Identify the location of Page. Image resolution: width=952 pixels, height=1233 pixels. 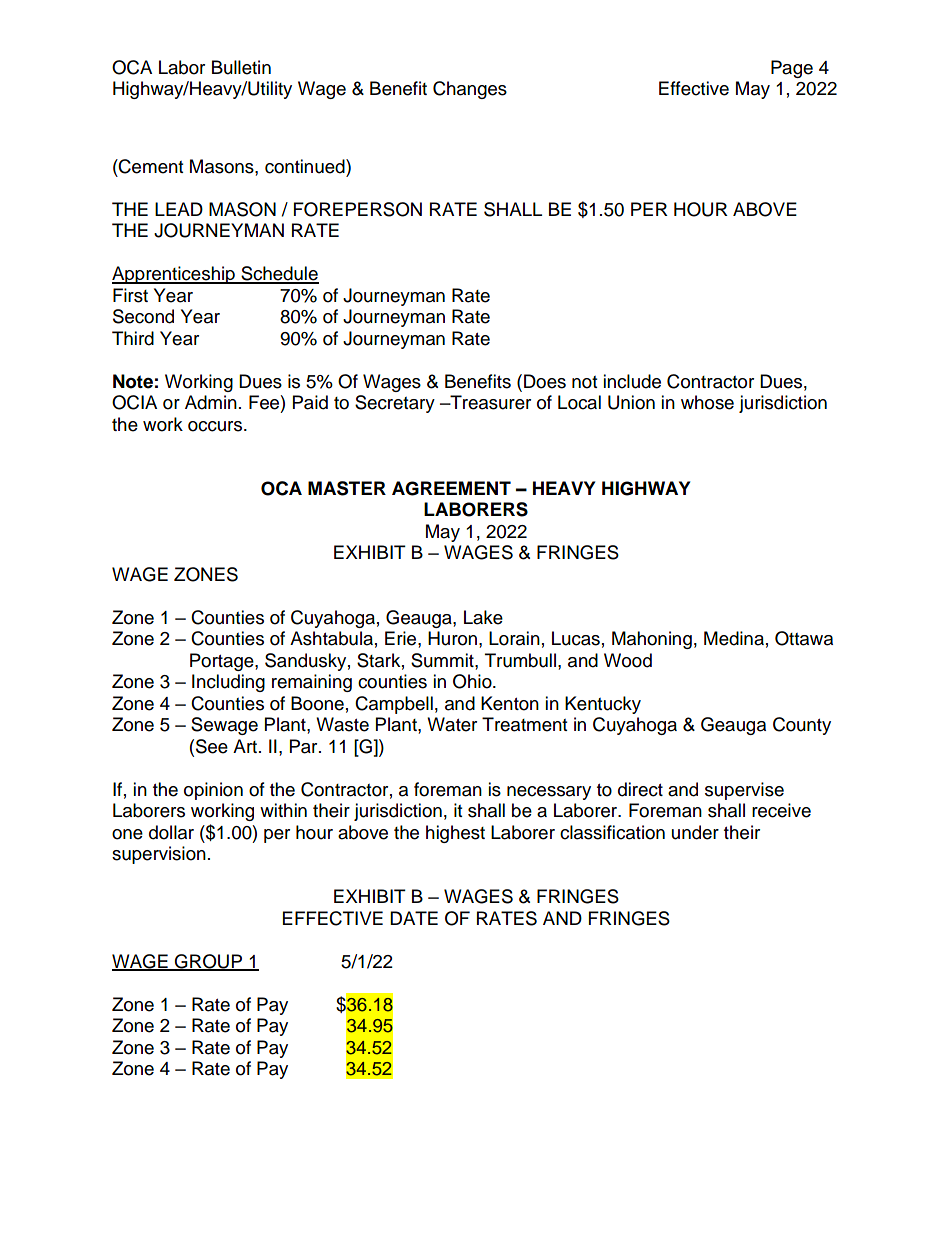
(792, 69).
